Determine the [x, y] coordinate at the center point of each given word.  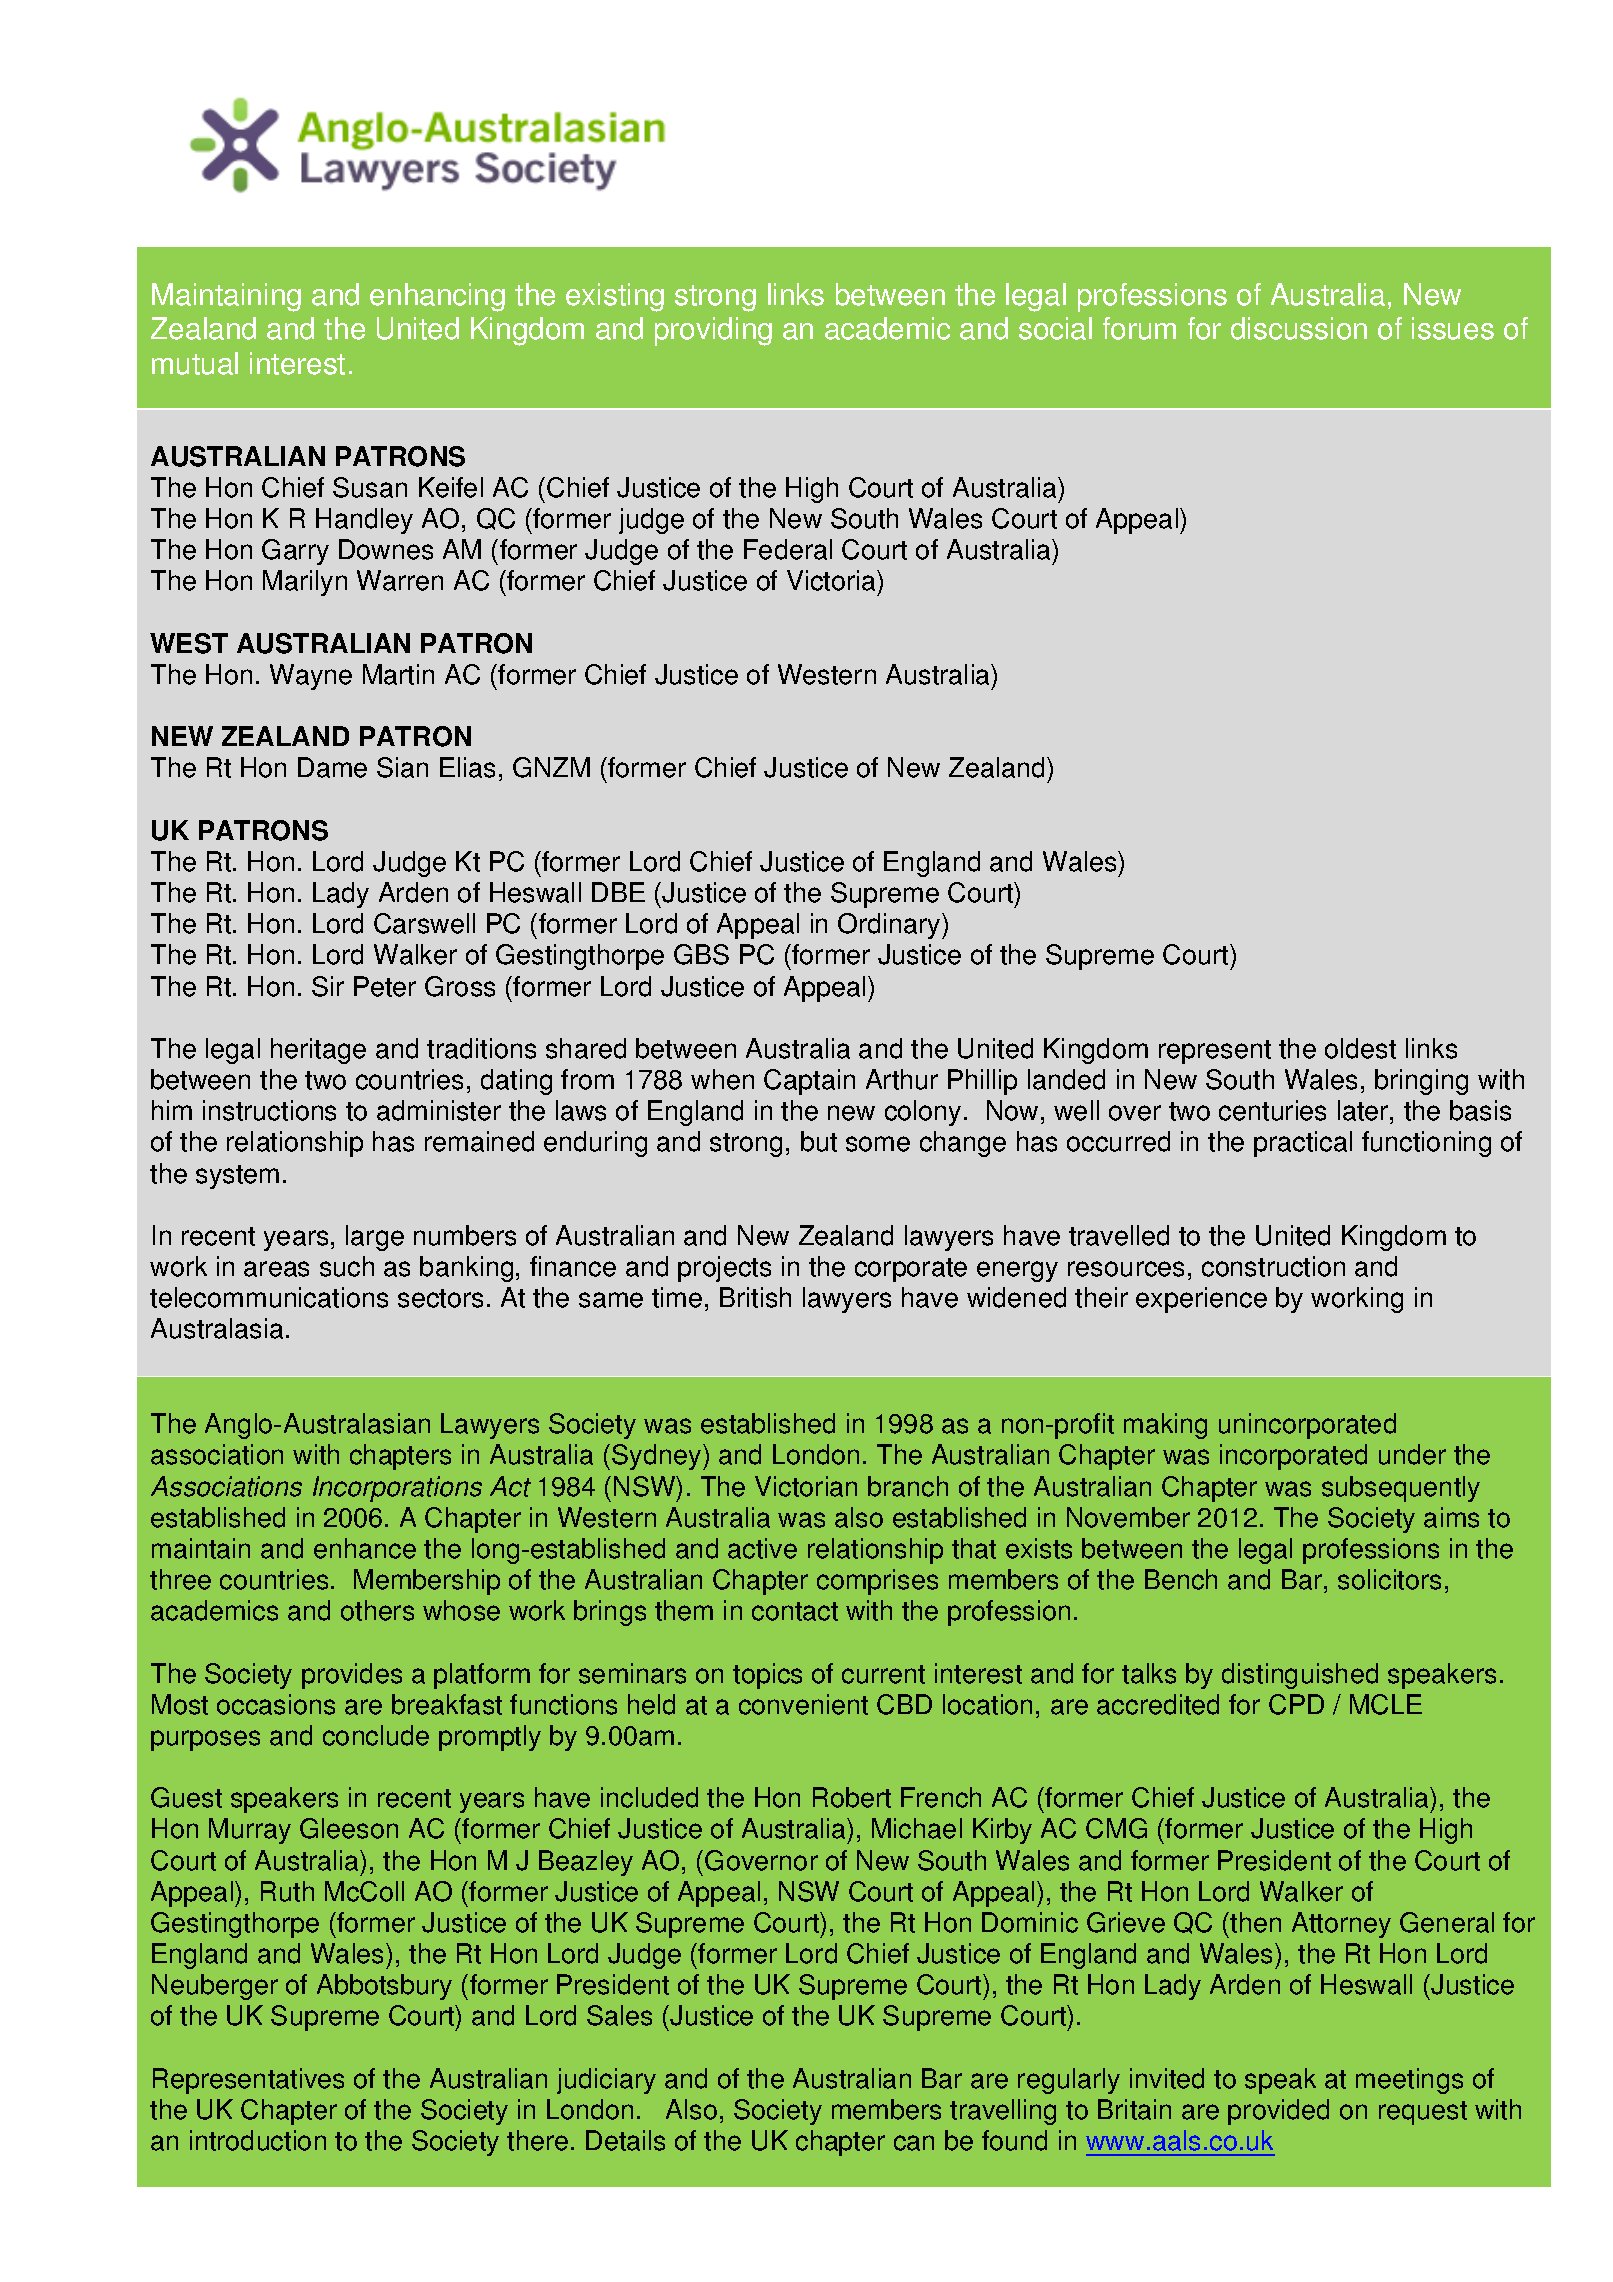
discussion [1299, 328]
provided [1278, 2112]
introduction [258, 2140]
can [914, 2143]
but [819, 1141]
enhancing [437, 297]
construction [1273, 1266]
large [375, 1238]
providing [713, 331]
